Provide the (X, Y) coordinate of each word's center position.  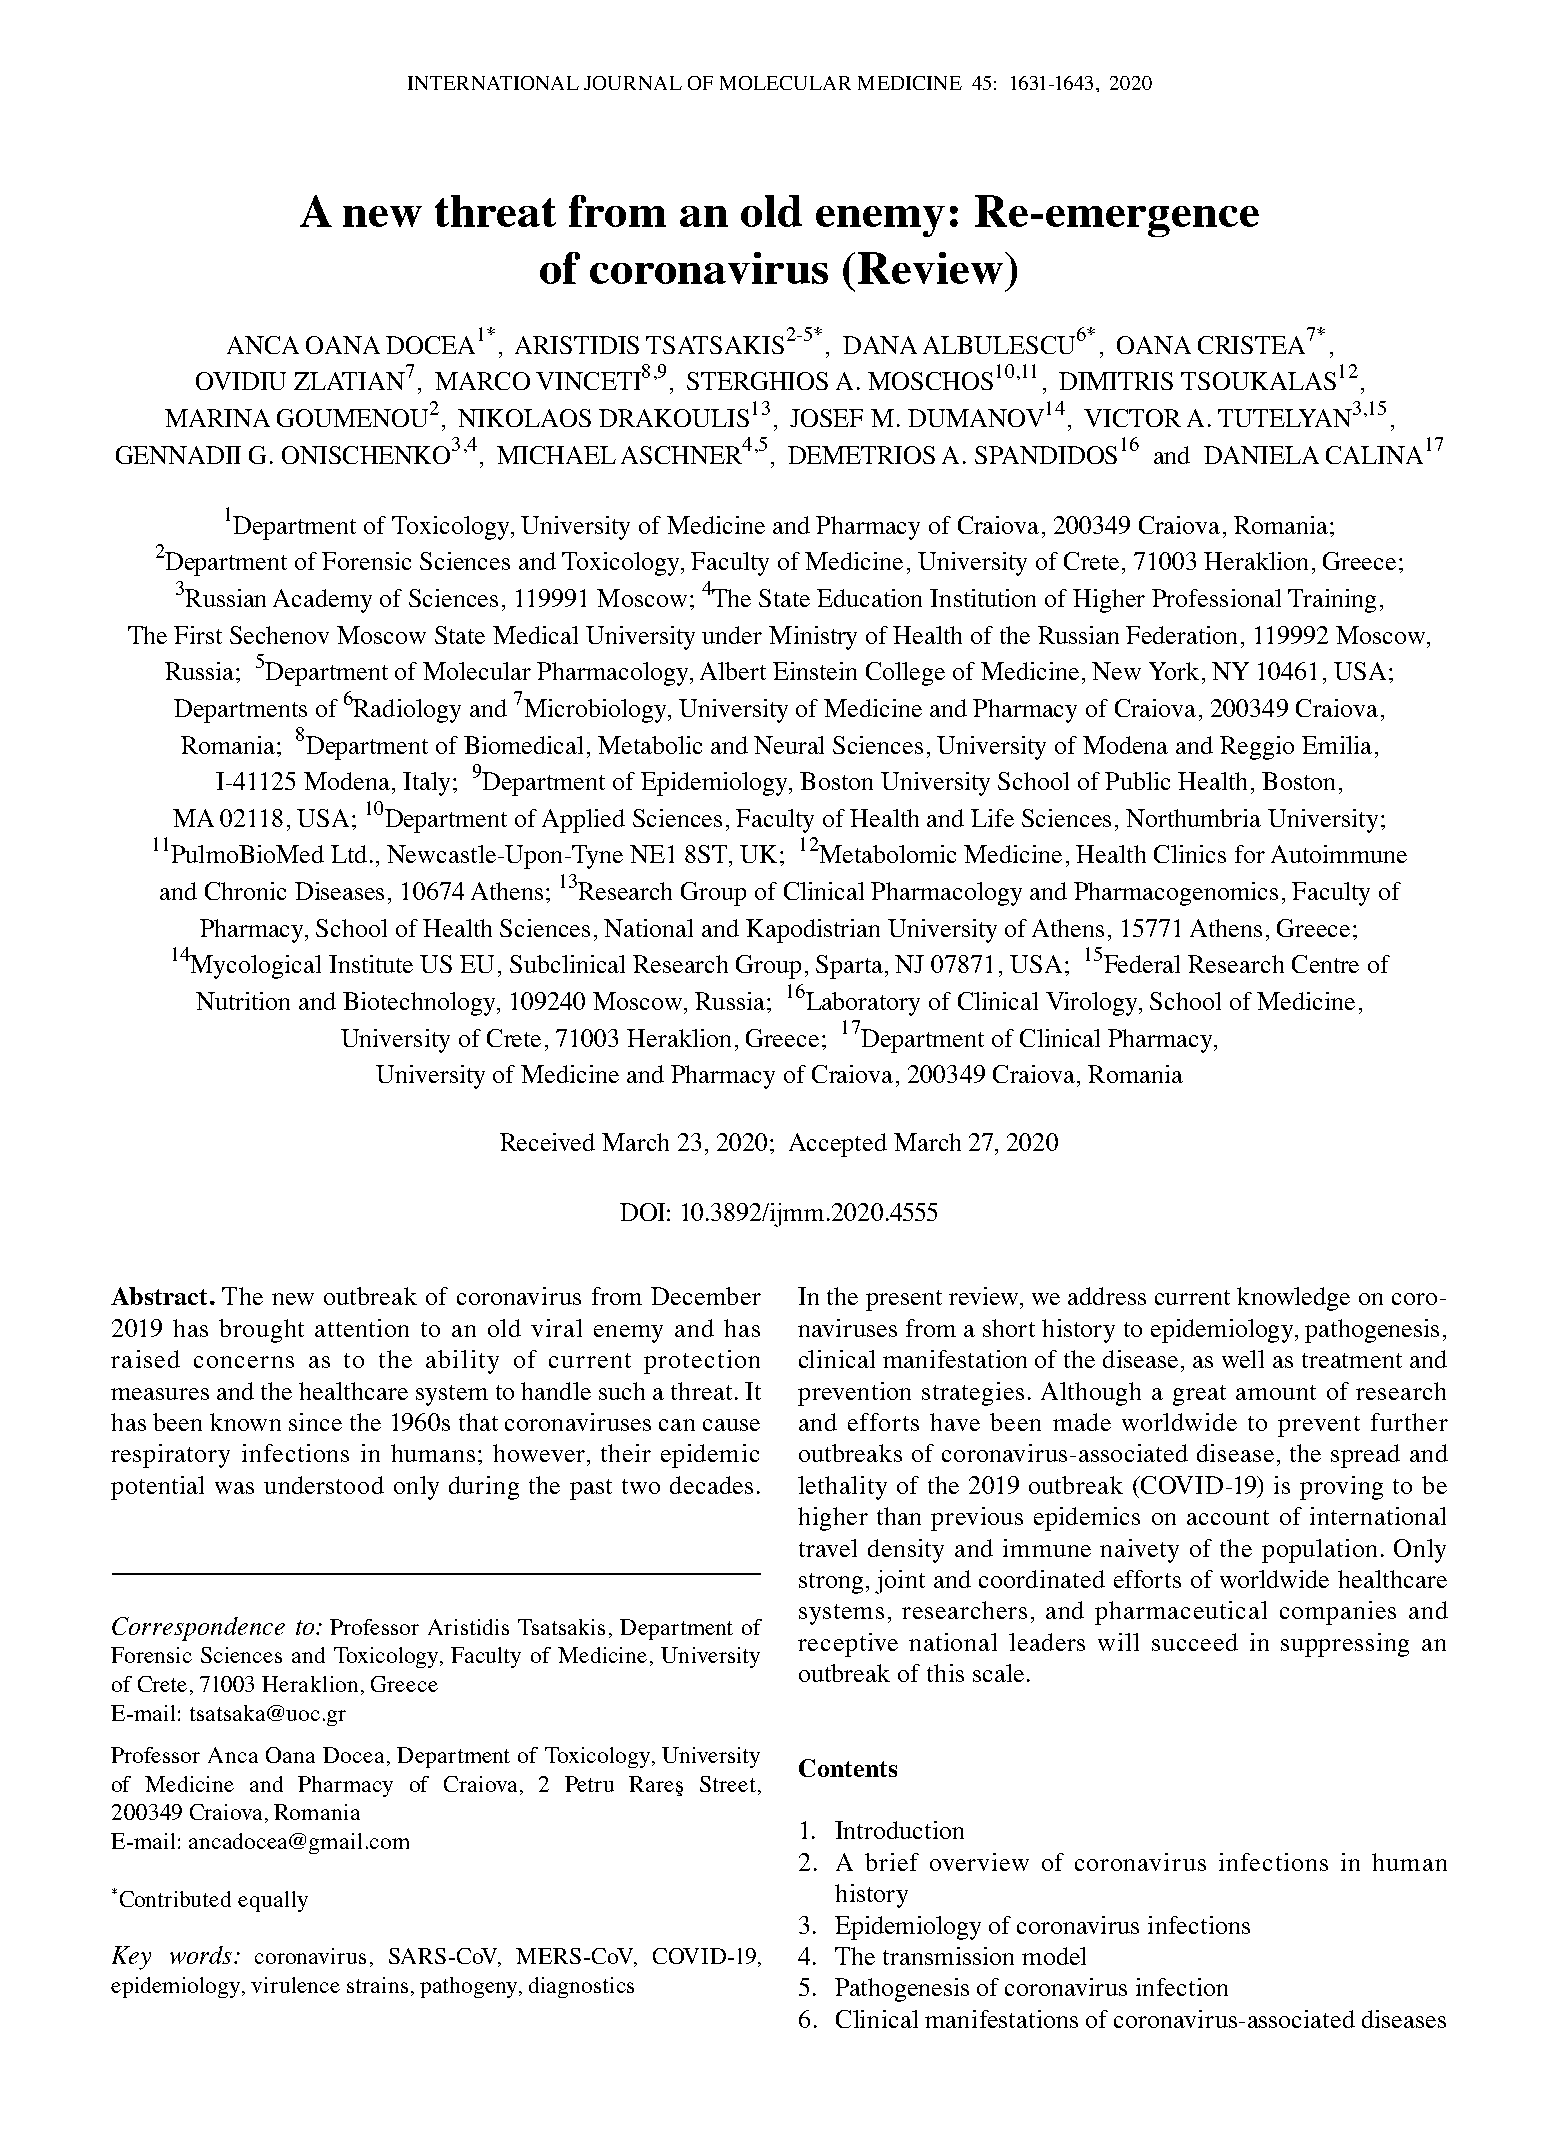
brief (892, 1862)
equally (273, 1901)
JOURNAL (633, 83)
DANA (880, 345)
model (1054, 1956)
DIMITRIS (1116, 381)
